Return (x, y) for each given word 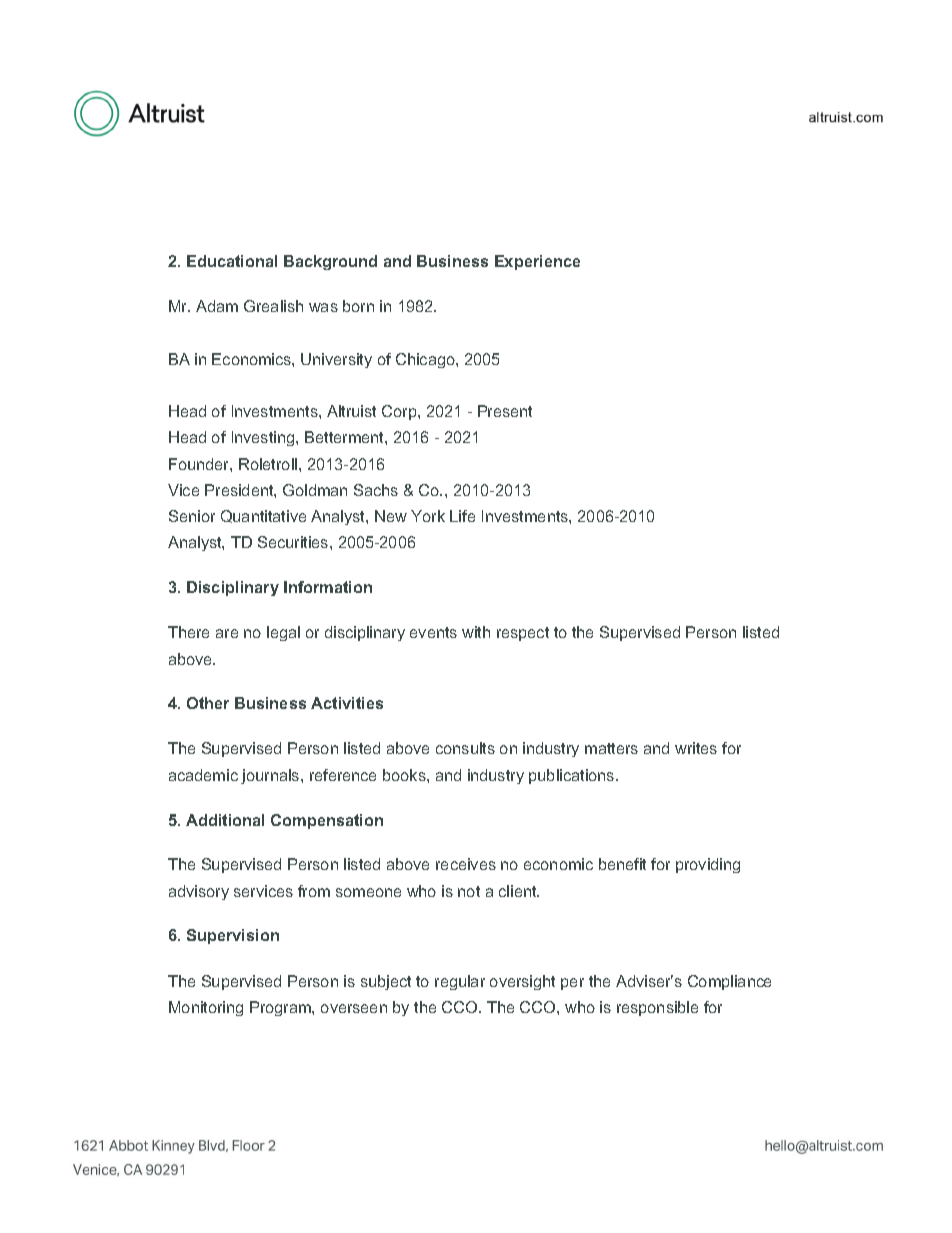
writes (696, 748)
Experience (537, 262)
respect (523, 634)
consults (465, 748)
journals (271, 776)
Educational (232, 261)
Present (505, 411)
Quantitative (263, 516)
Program (281, 1008)
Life (462, 516)
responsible (657, 1008)
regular (460, 982)
